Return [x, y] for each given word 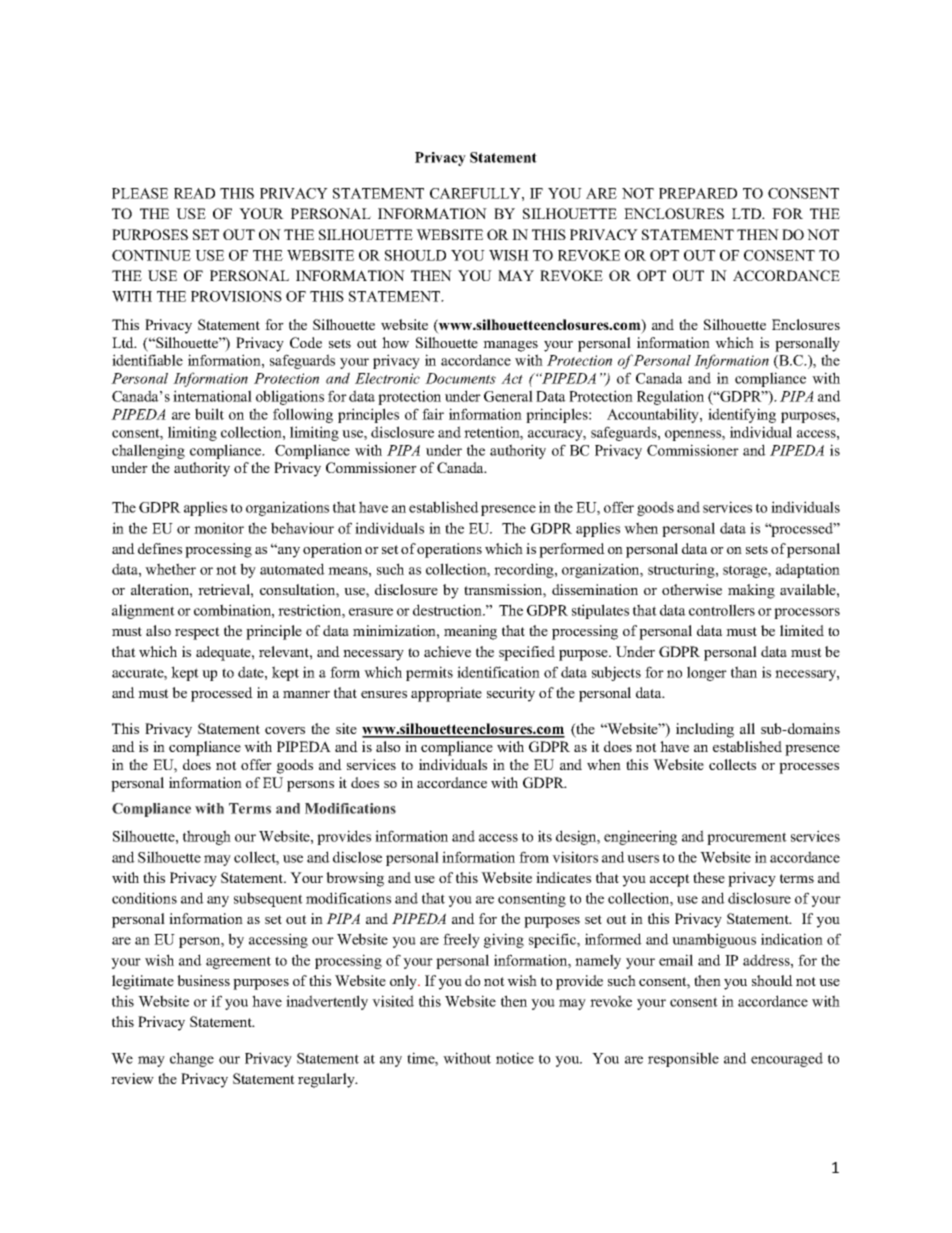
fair [433, 414]
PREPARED [698, 193]
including [705, 730]
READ [194, 193]
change [192, 1059]
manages [510, 346]
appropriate [446, 694]
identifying [742, 415]
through [207, 837]
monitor [219, 528]
